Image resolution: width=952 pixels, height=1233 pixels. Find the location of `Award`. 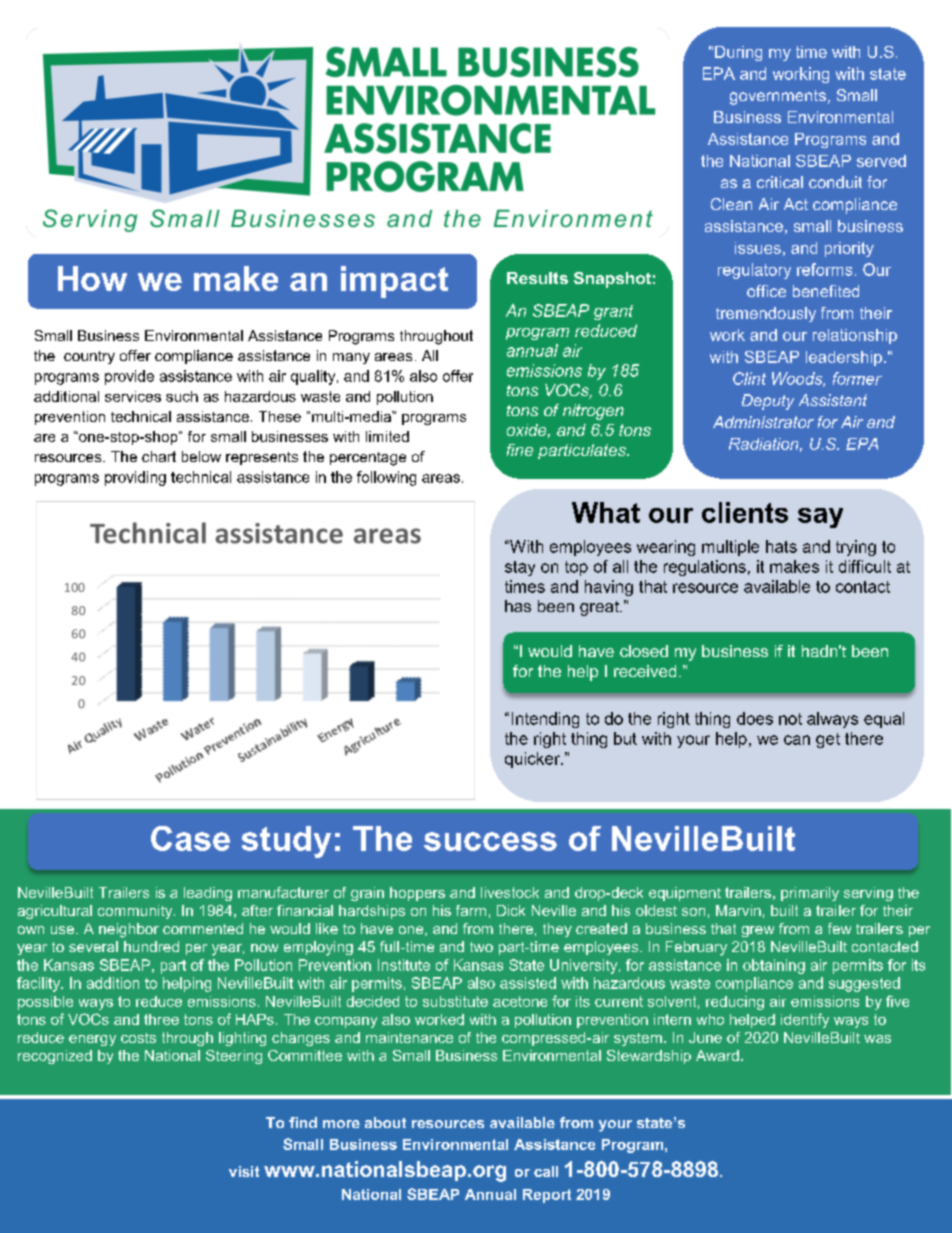

Award is located at coordinates (717, 1055).
